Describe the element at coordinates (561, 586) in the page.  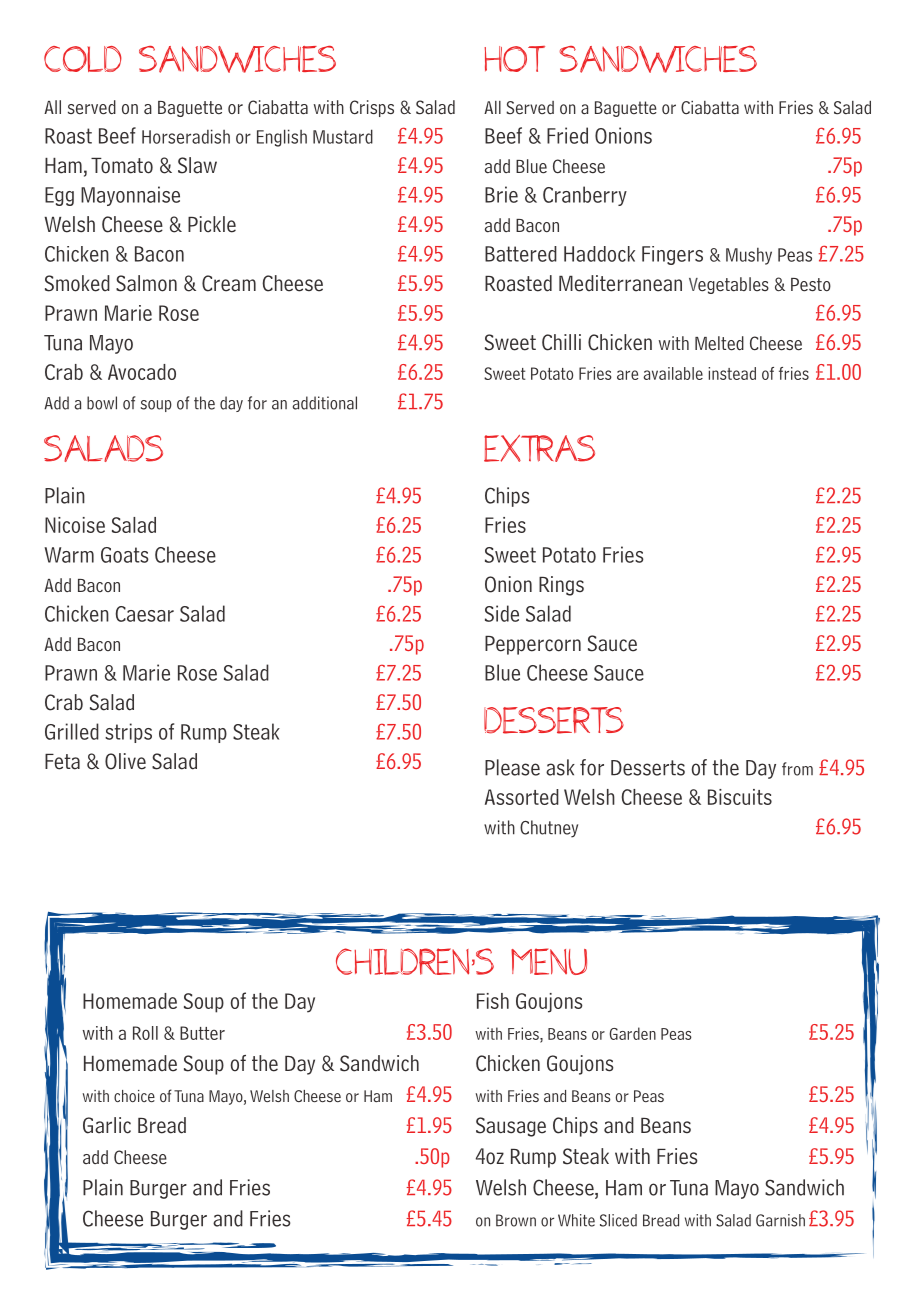
I see `Rings` at that location.
